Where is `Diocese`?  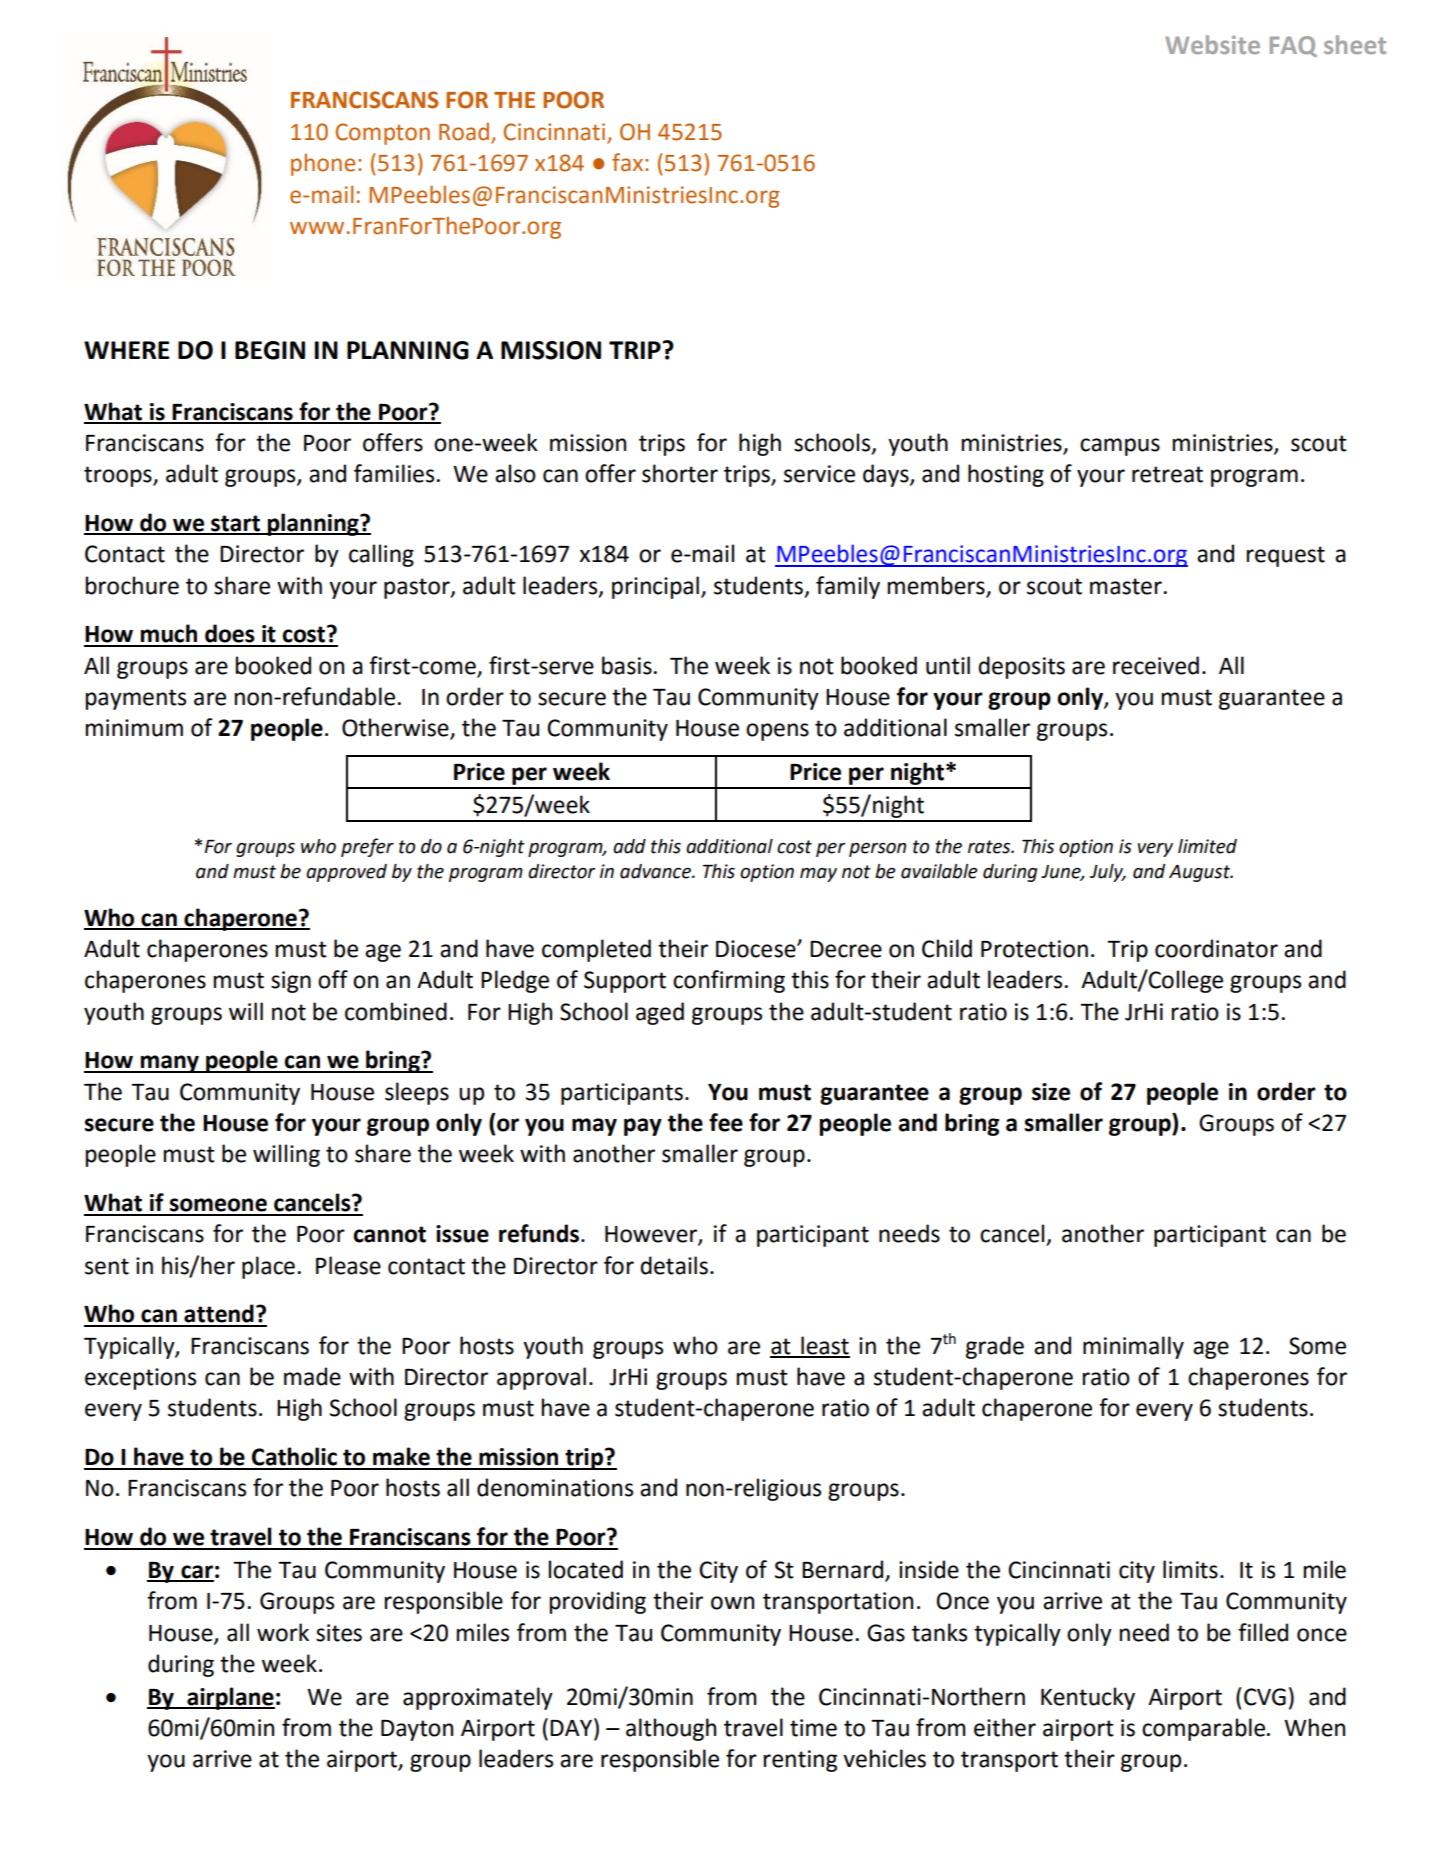
Diocese is located at coordinates (757, 949).
